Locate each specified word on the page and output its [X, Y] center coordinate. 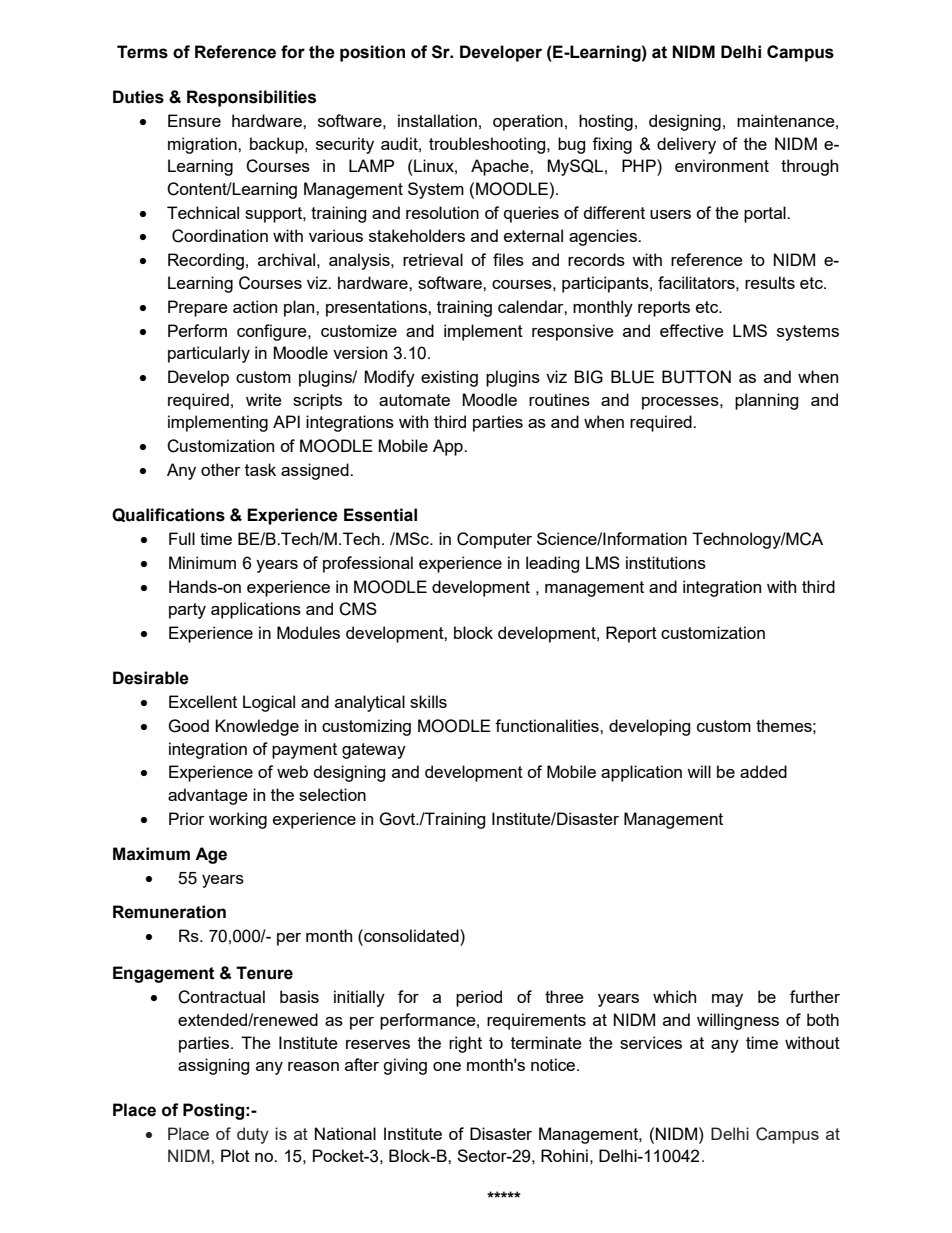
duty [253, 1135]
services [651, 1042]
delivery [686, 145]
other [221, 469]
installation [437, 120]
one [447, 1066]
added [763, 771]
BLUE [632, 377]
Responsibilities [251, 98]
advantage [208, 796]
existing [449, 378]
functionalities [548, 725]
